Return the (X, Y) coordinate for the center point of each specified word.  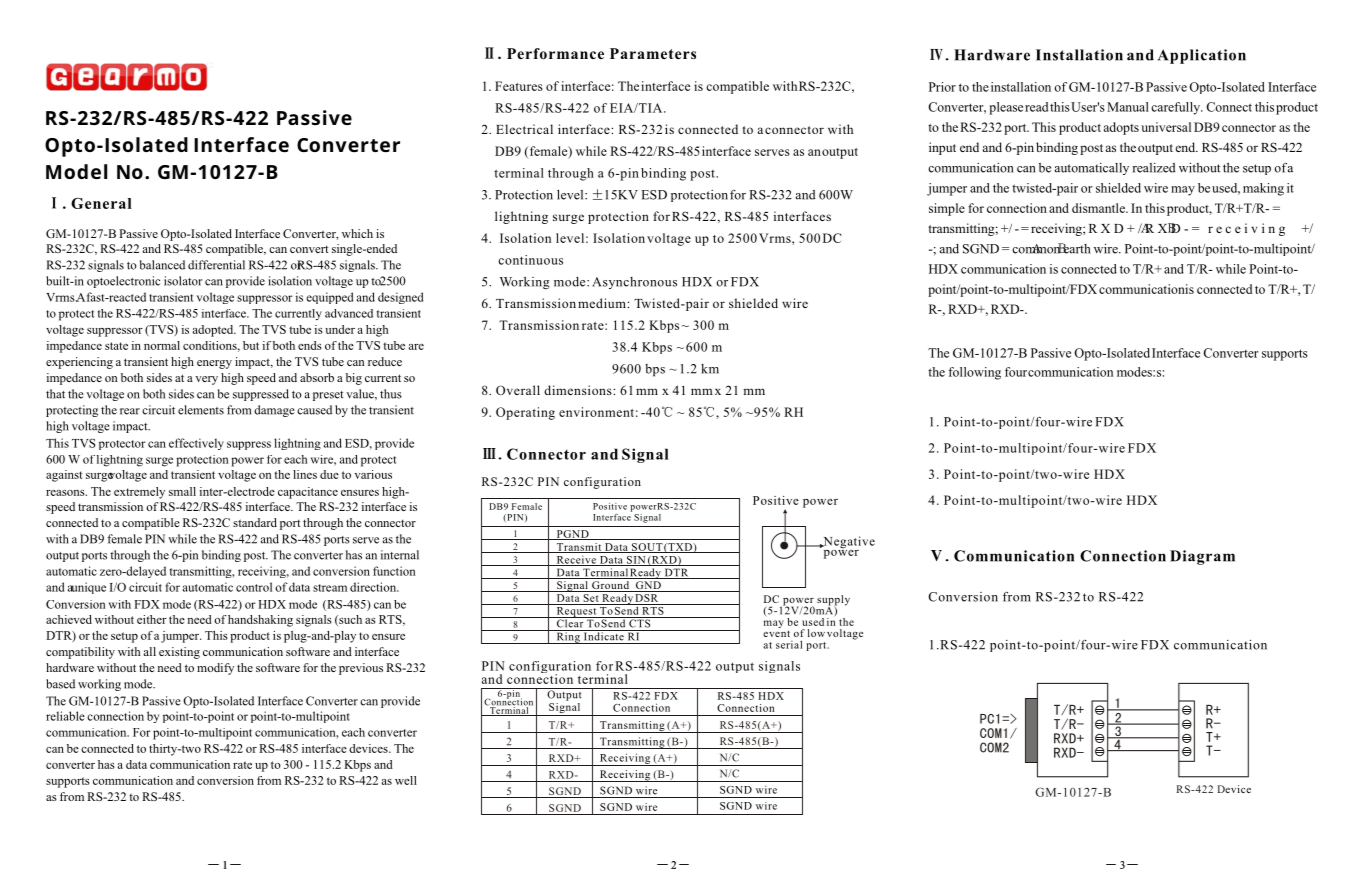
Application (1202, 56)
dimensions (579, 390)
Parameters (653, 53)
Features (519, 86)
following (974, 373)
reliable (65, 716)
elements (201, 410)
